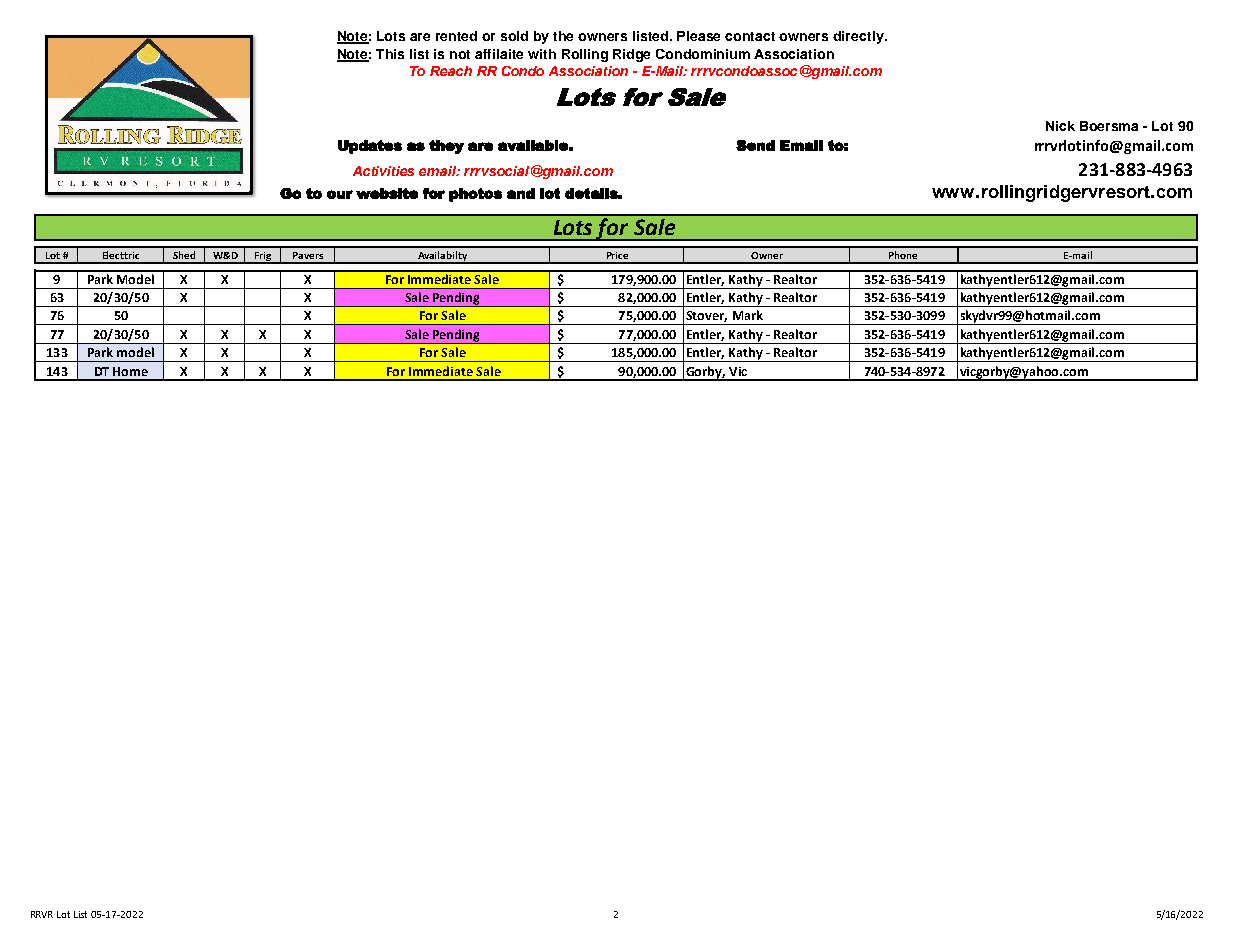  I want to click on Nick, so click(1060, 126).
